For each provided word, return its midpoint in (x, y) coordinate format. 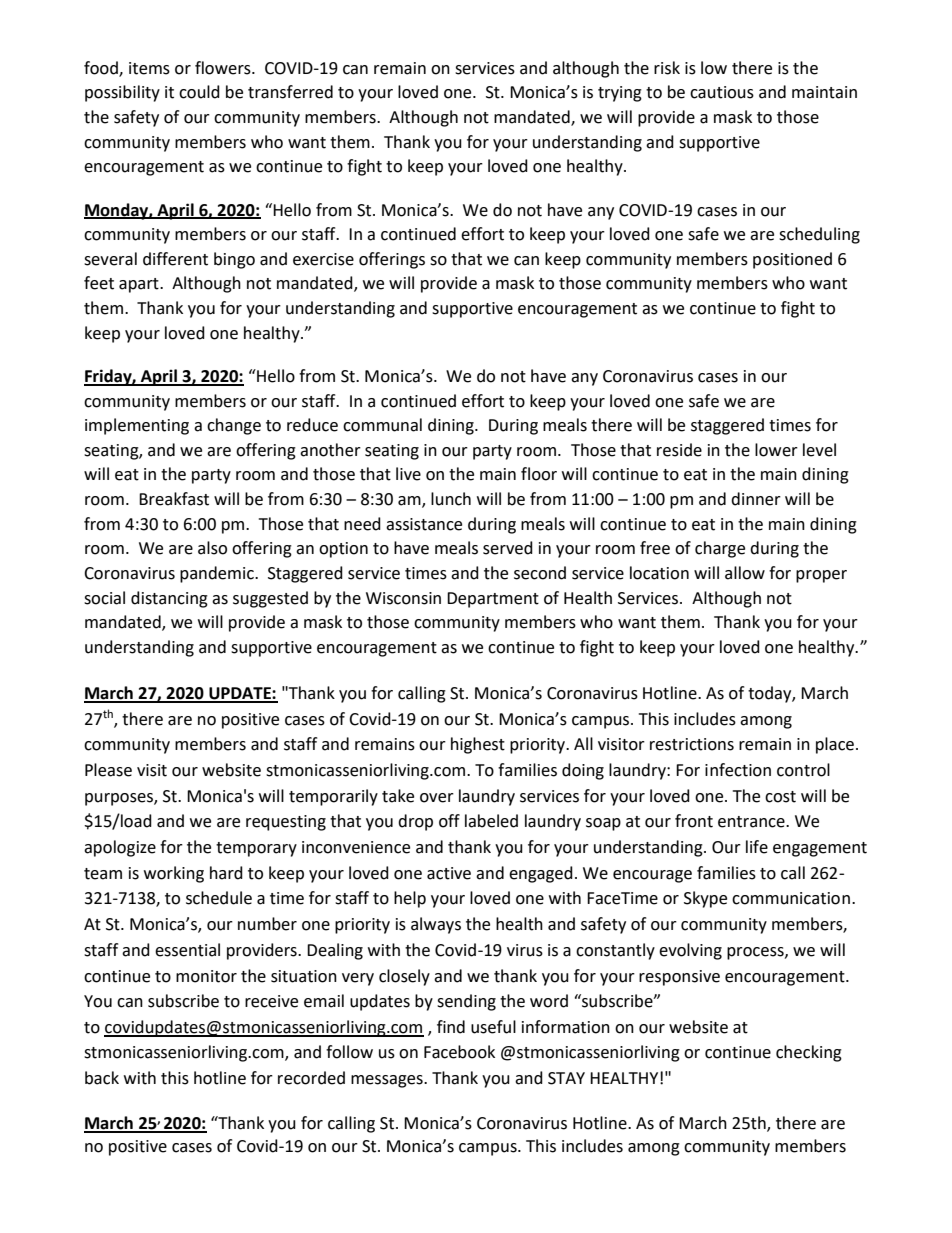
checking (809, 1053)
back (102, 1078)
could (199, 92)
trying (620, 94)
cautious (722, 92)
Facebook (459, 1052)
